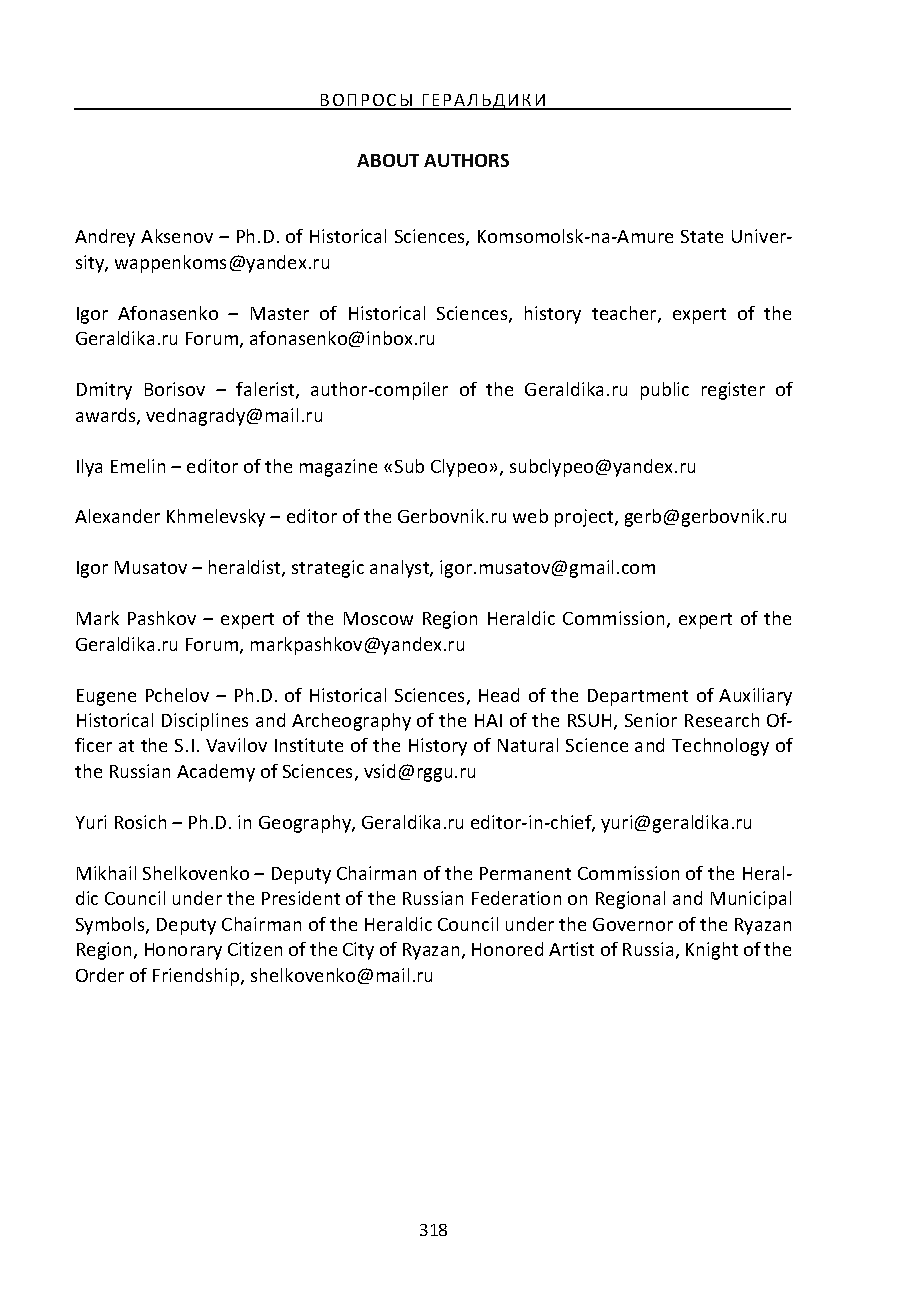 The height and width of the page is (1311, 924). What do you see at coordinates (702, 236) in the page?
I see `State` at bounding box center [702, 236].
